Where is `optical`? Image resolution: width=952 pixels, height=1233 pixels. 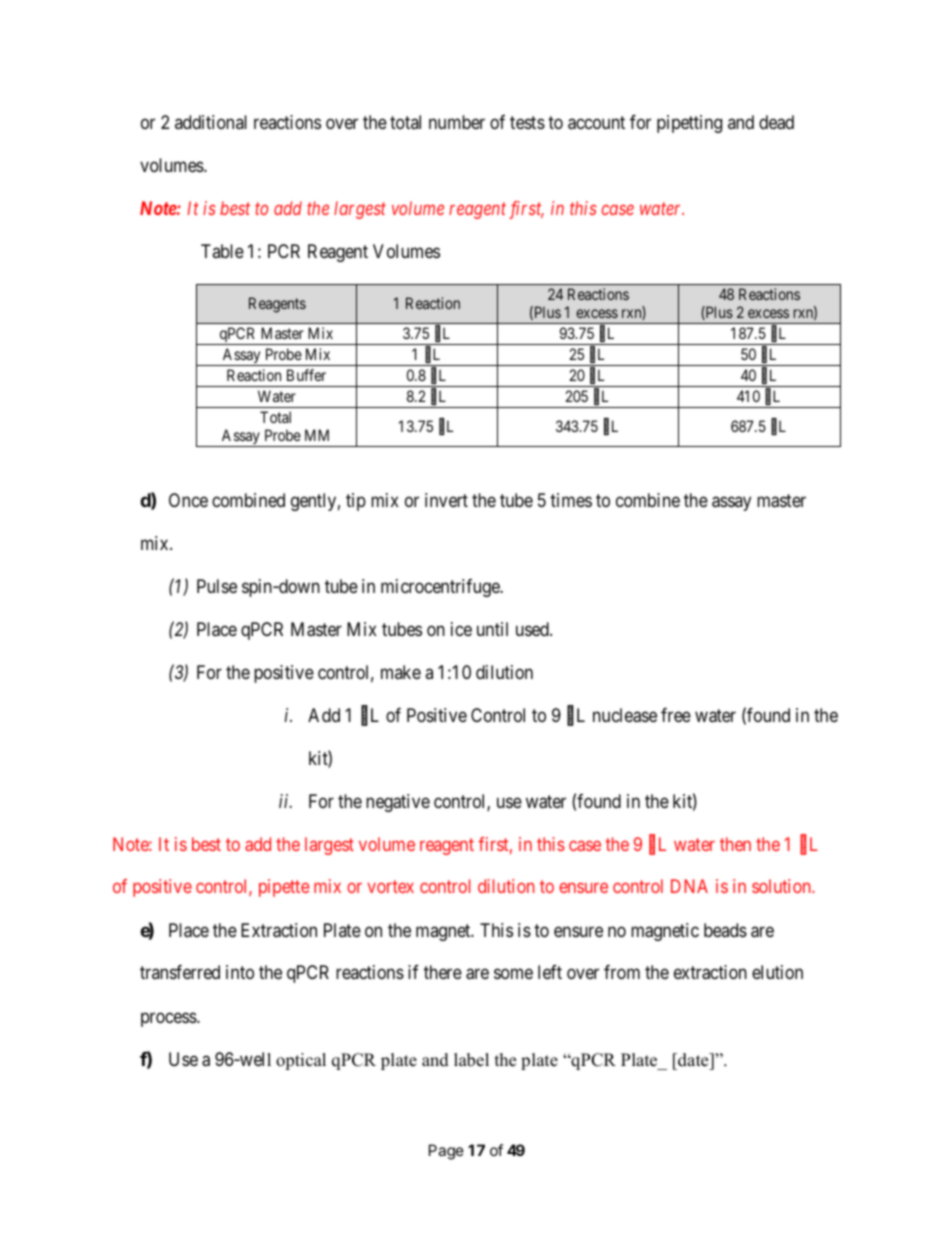
optical is located at coordinates (301, 1061).
